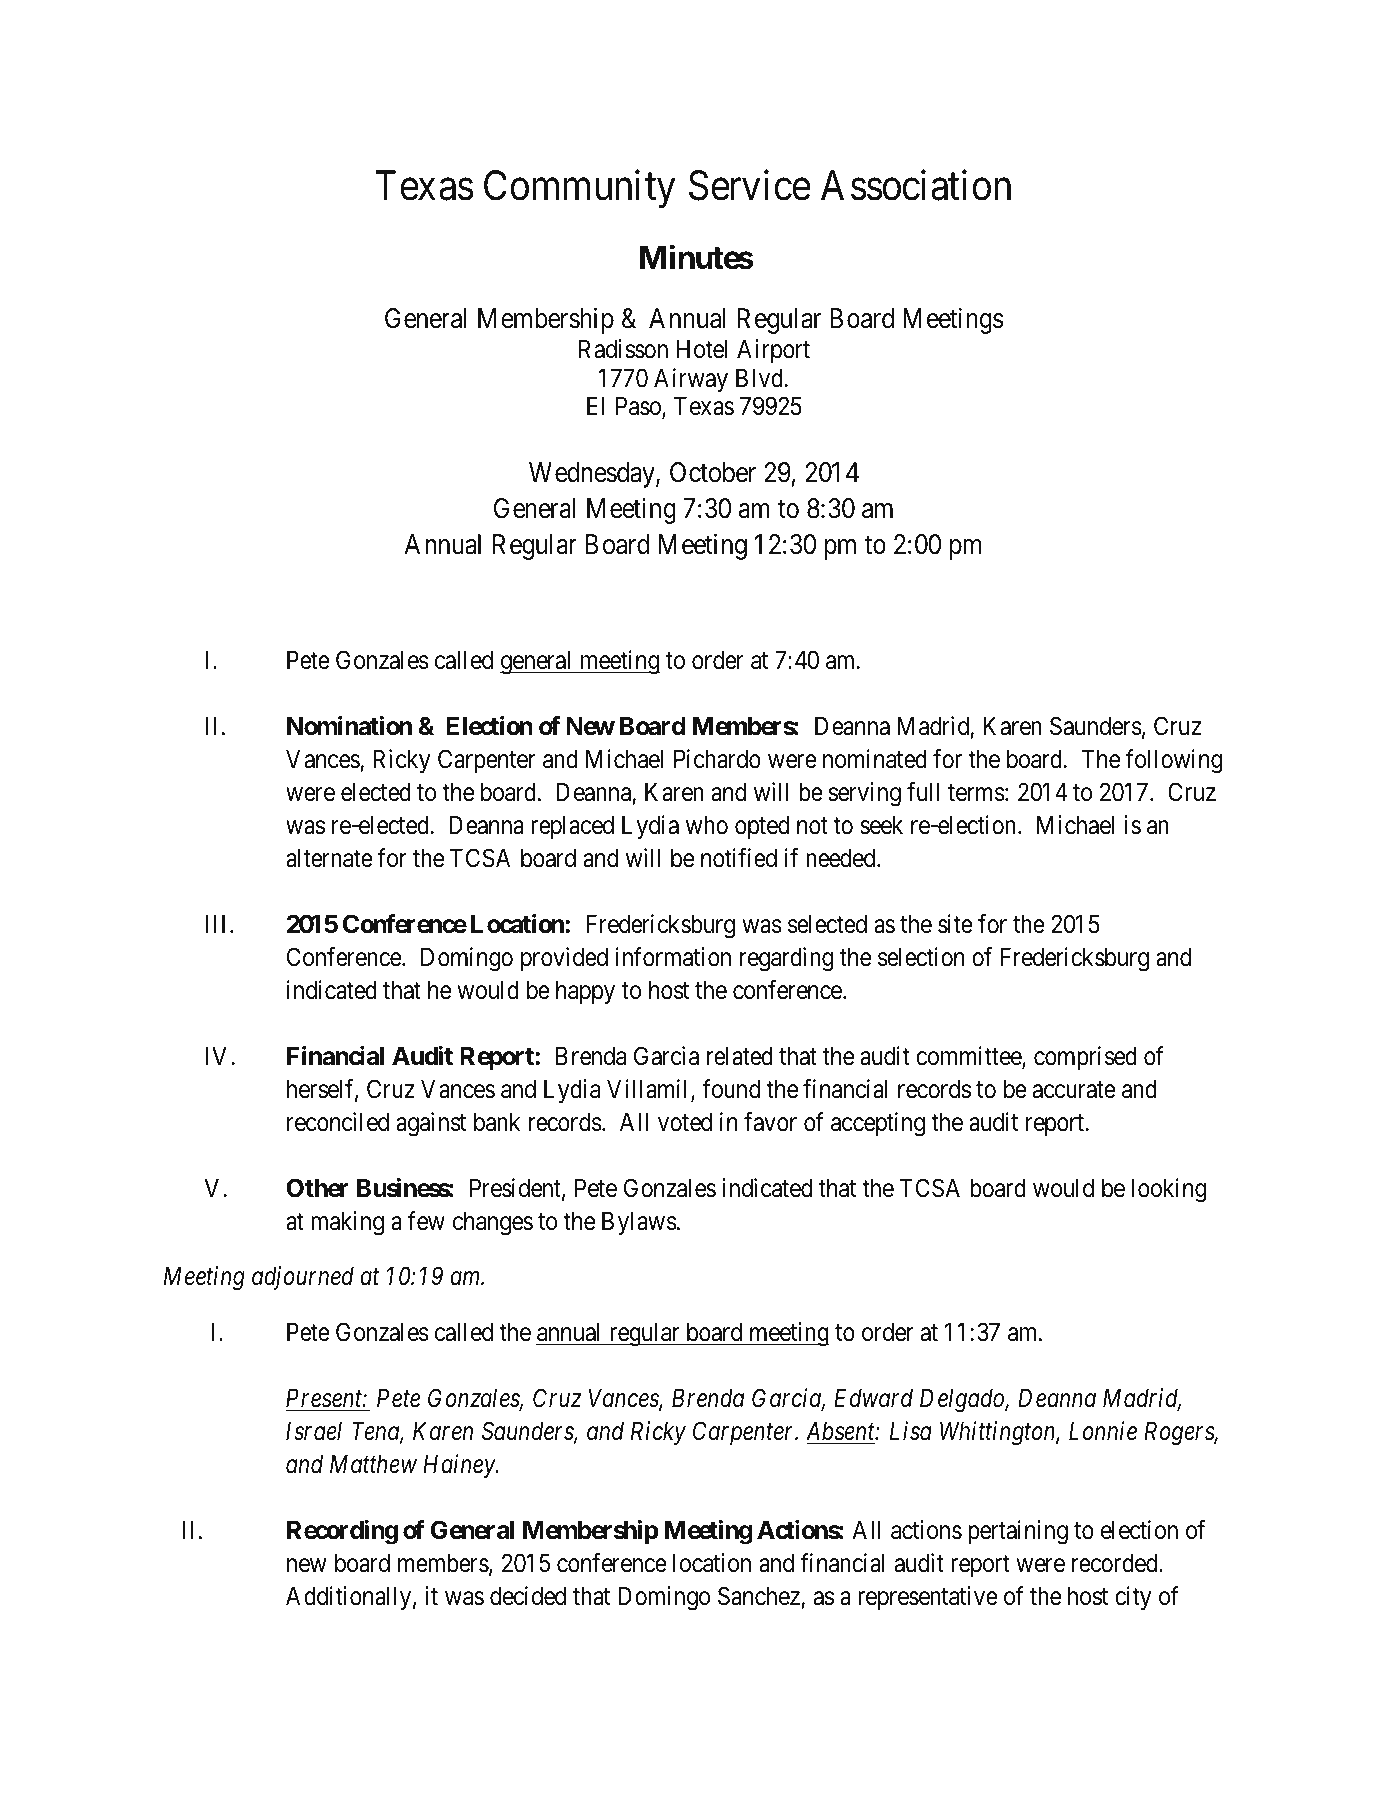  I want to click on Association, so click(916, 185).
